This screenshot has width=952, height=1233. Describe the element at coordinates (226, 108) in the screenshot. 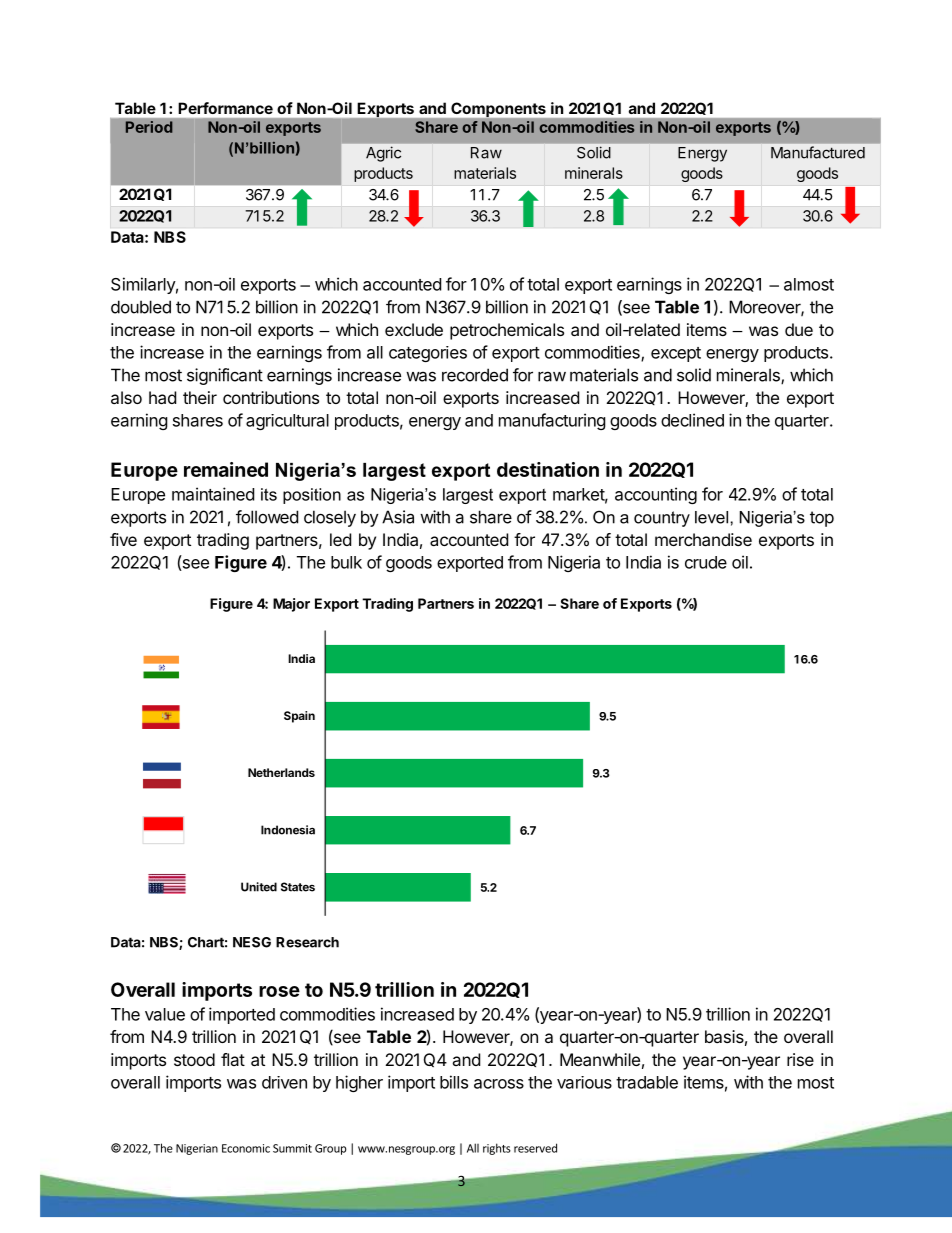

I see `Performance` at that location.
